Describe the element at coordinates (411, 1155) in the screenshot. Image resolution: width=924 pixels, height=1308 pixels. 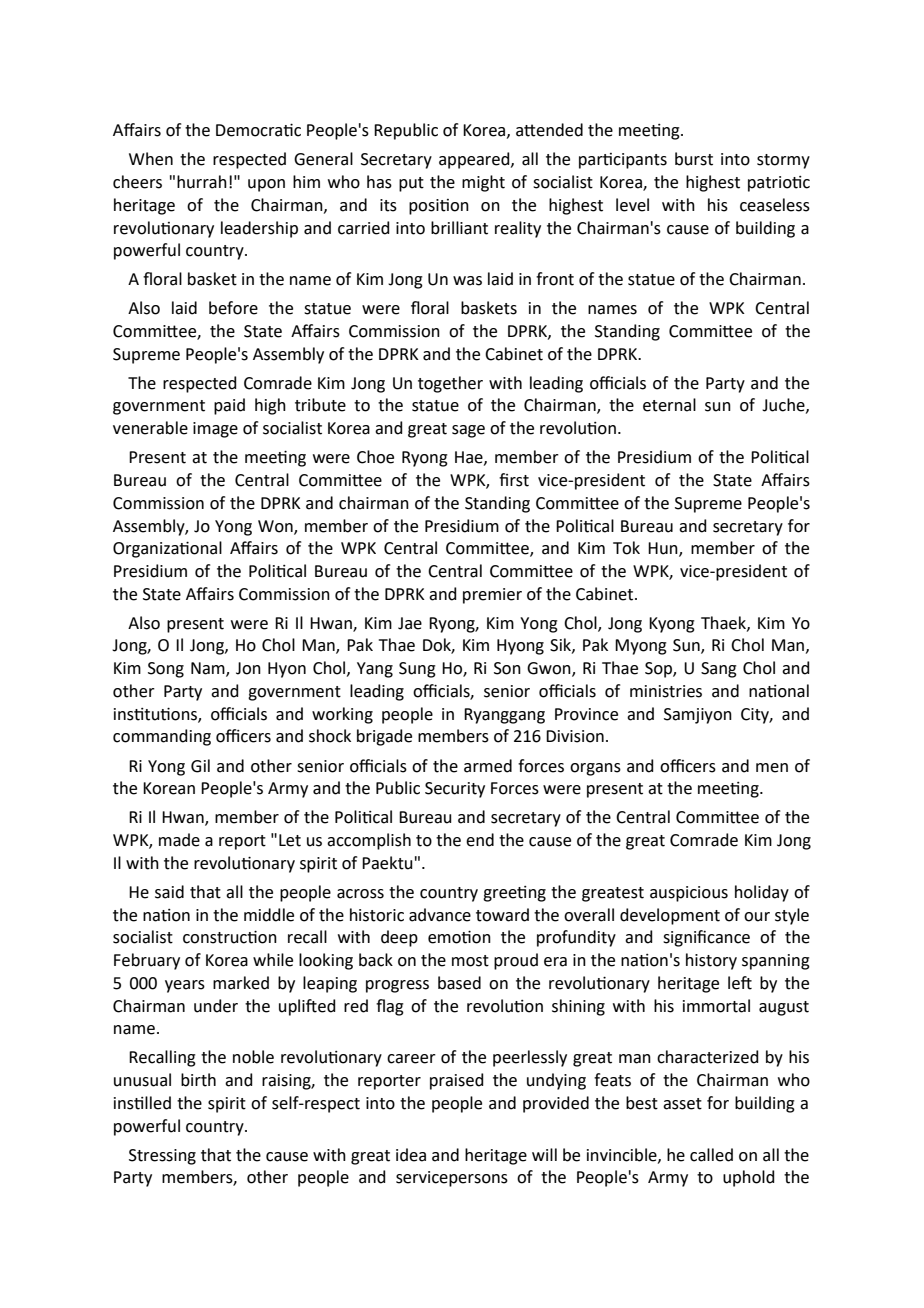
I see `idea` at that location.
